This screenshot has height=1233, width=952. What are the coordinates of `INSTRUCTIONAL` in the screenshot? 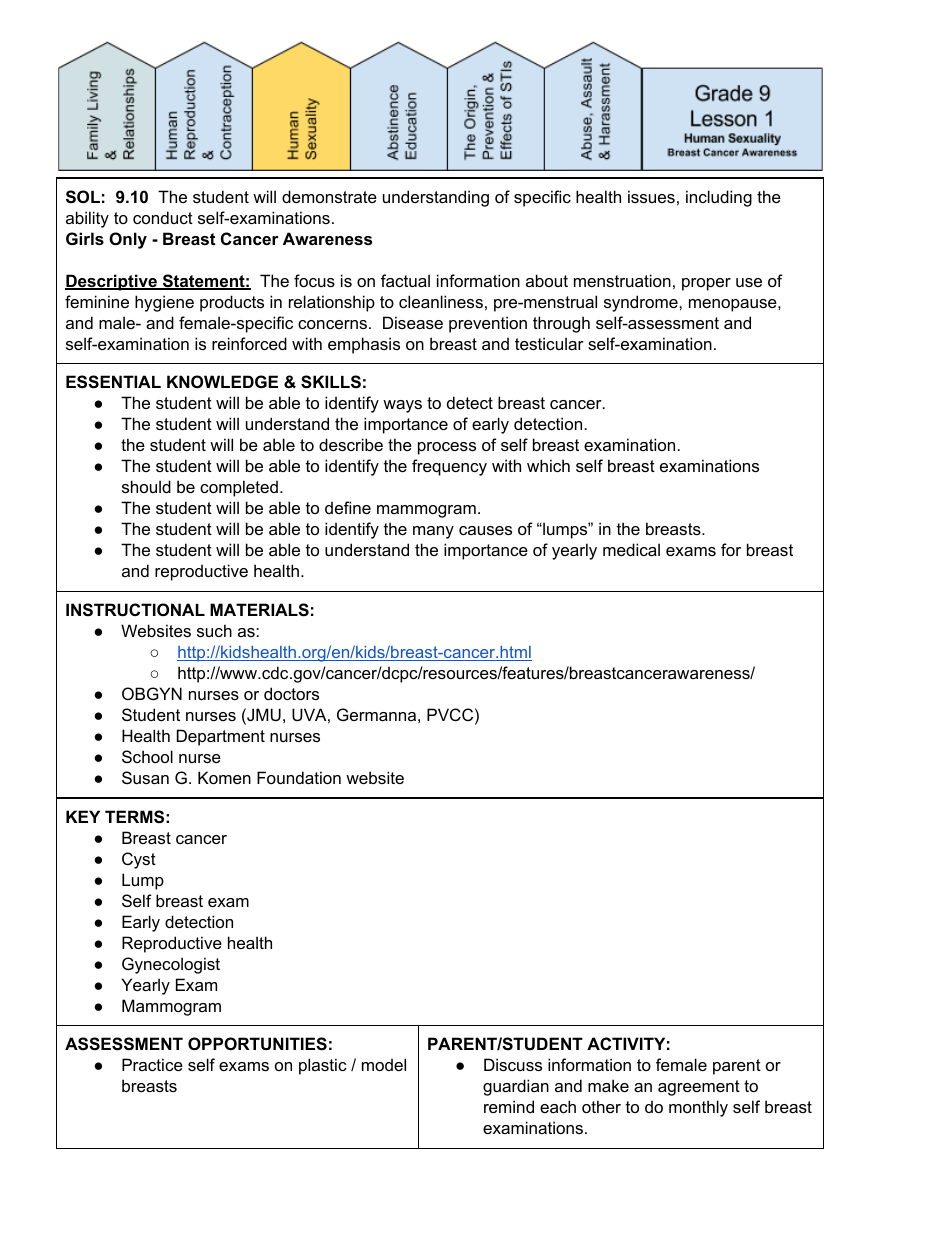 It's located at (135, 610).
